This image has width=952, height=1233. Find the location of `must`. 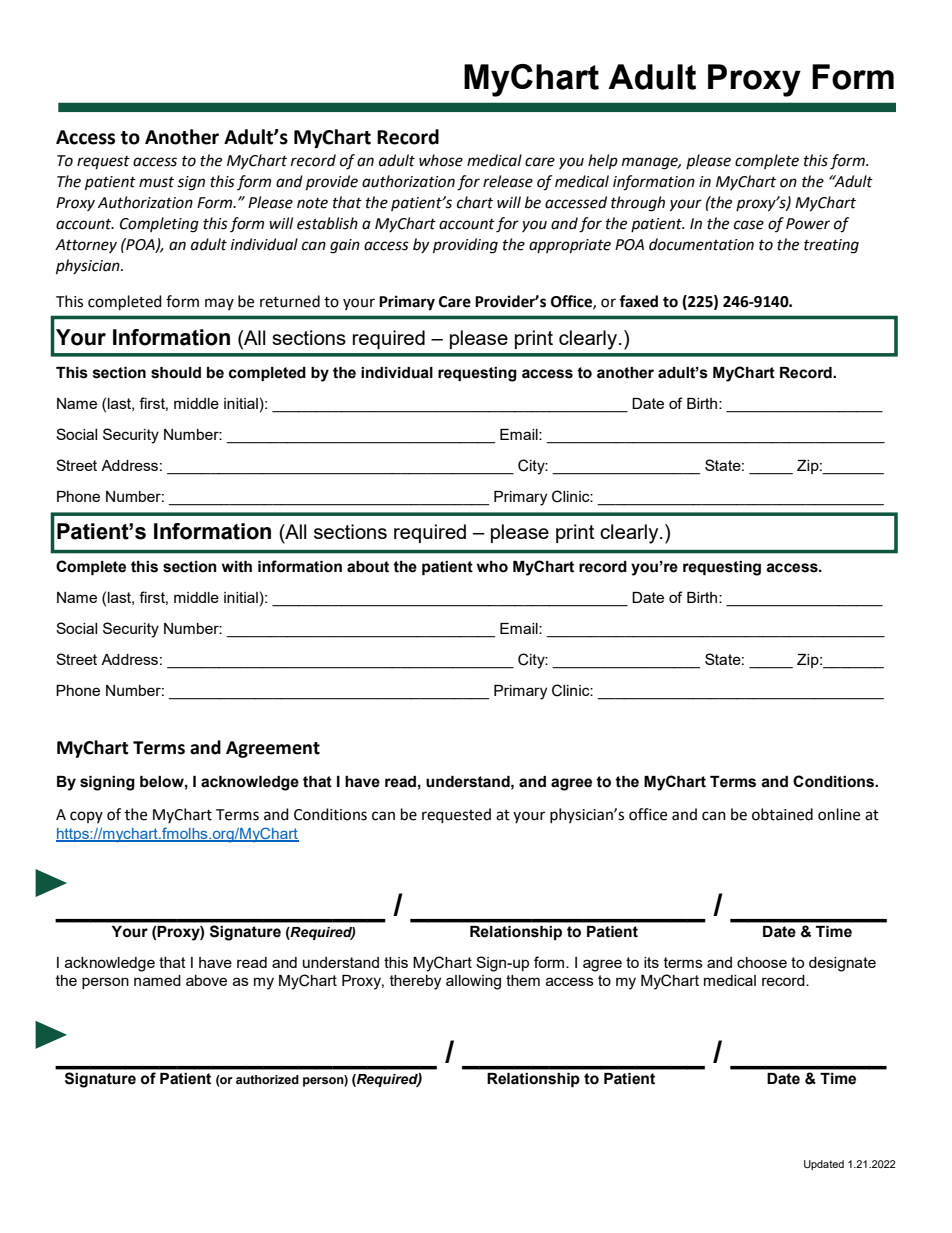

must is located at coordinates (156, 182).
